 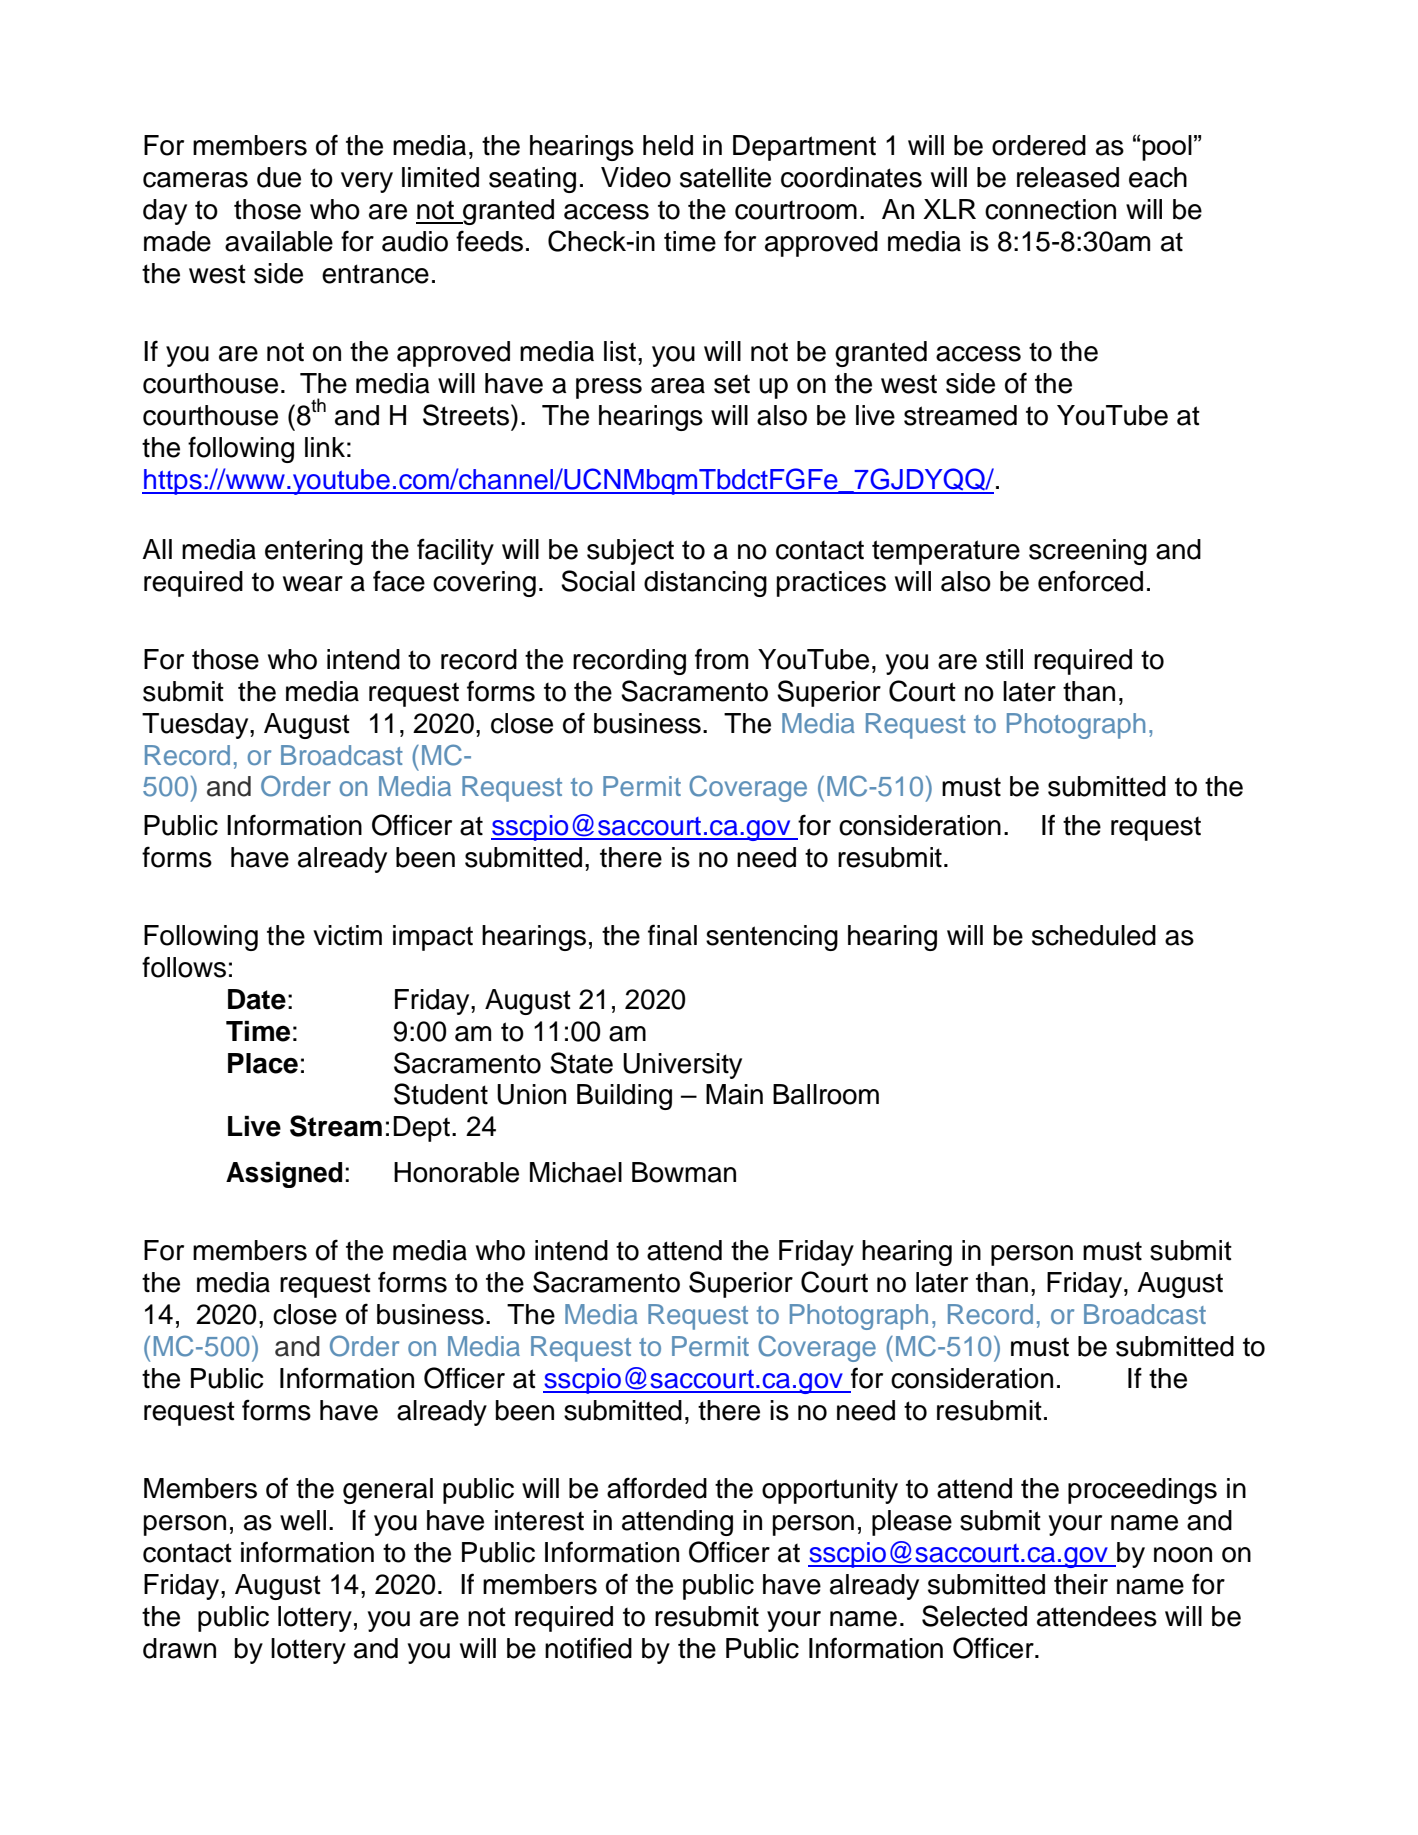 What do you see at coordinates (347, 935) in the screenshot?
I see `victim` at bounding box center [347, 935].
